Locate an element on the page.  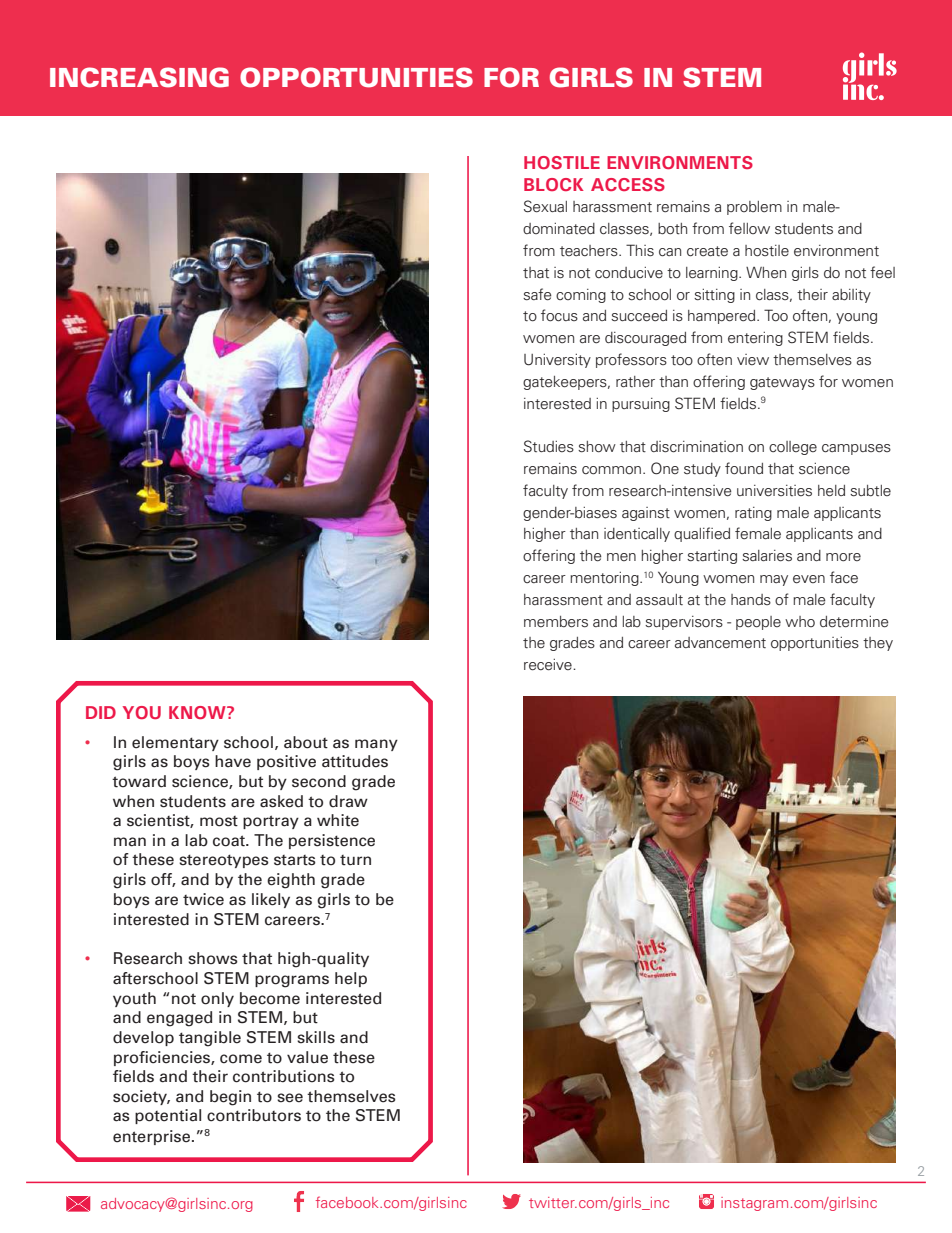
elementary is located at coordinates (175, 743).
